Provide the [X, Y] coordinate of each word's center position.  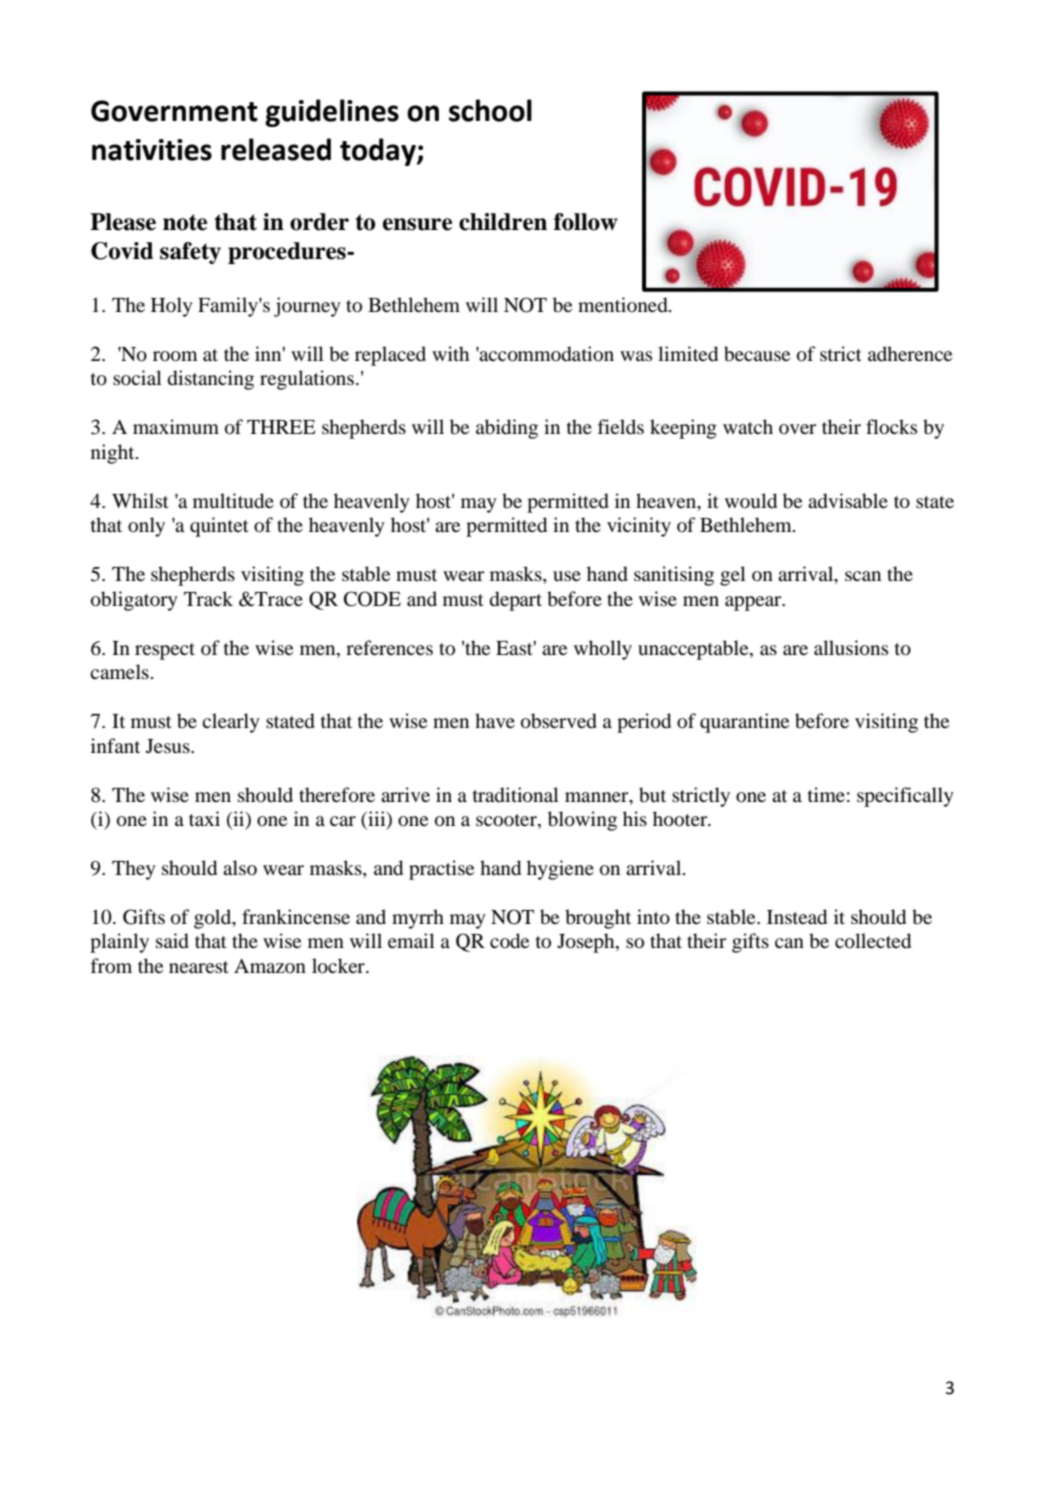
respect [165, 651]
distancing [211, 380]
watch [748, 426]
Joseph [587, 943]
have [495, 720]
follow [586, 222]
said [172, 941]
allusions [851, 648]
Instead [797, 917]
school [490, 110]
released [276, 149]
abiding [507, 429]
